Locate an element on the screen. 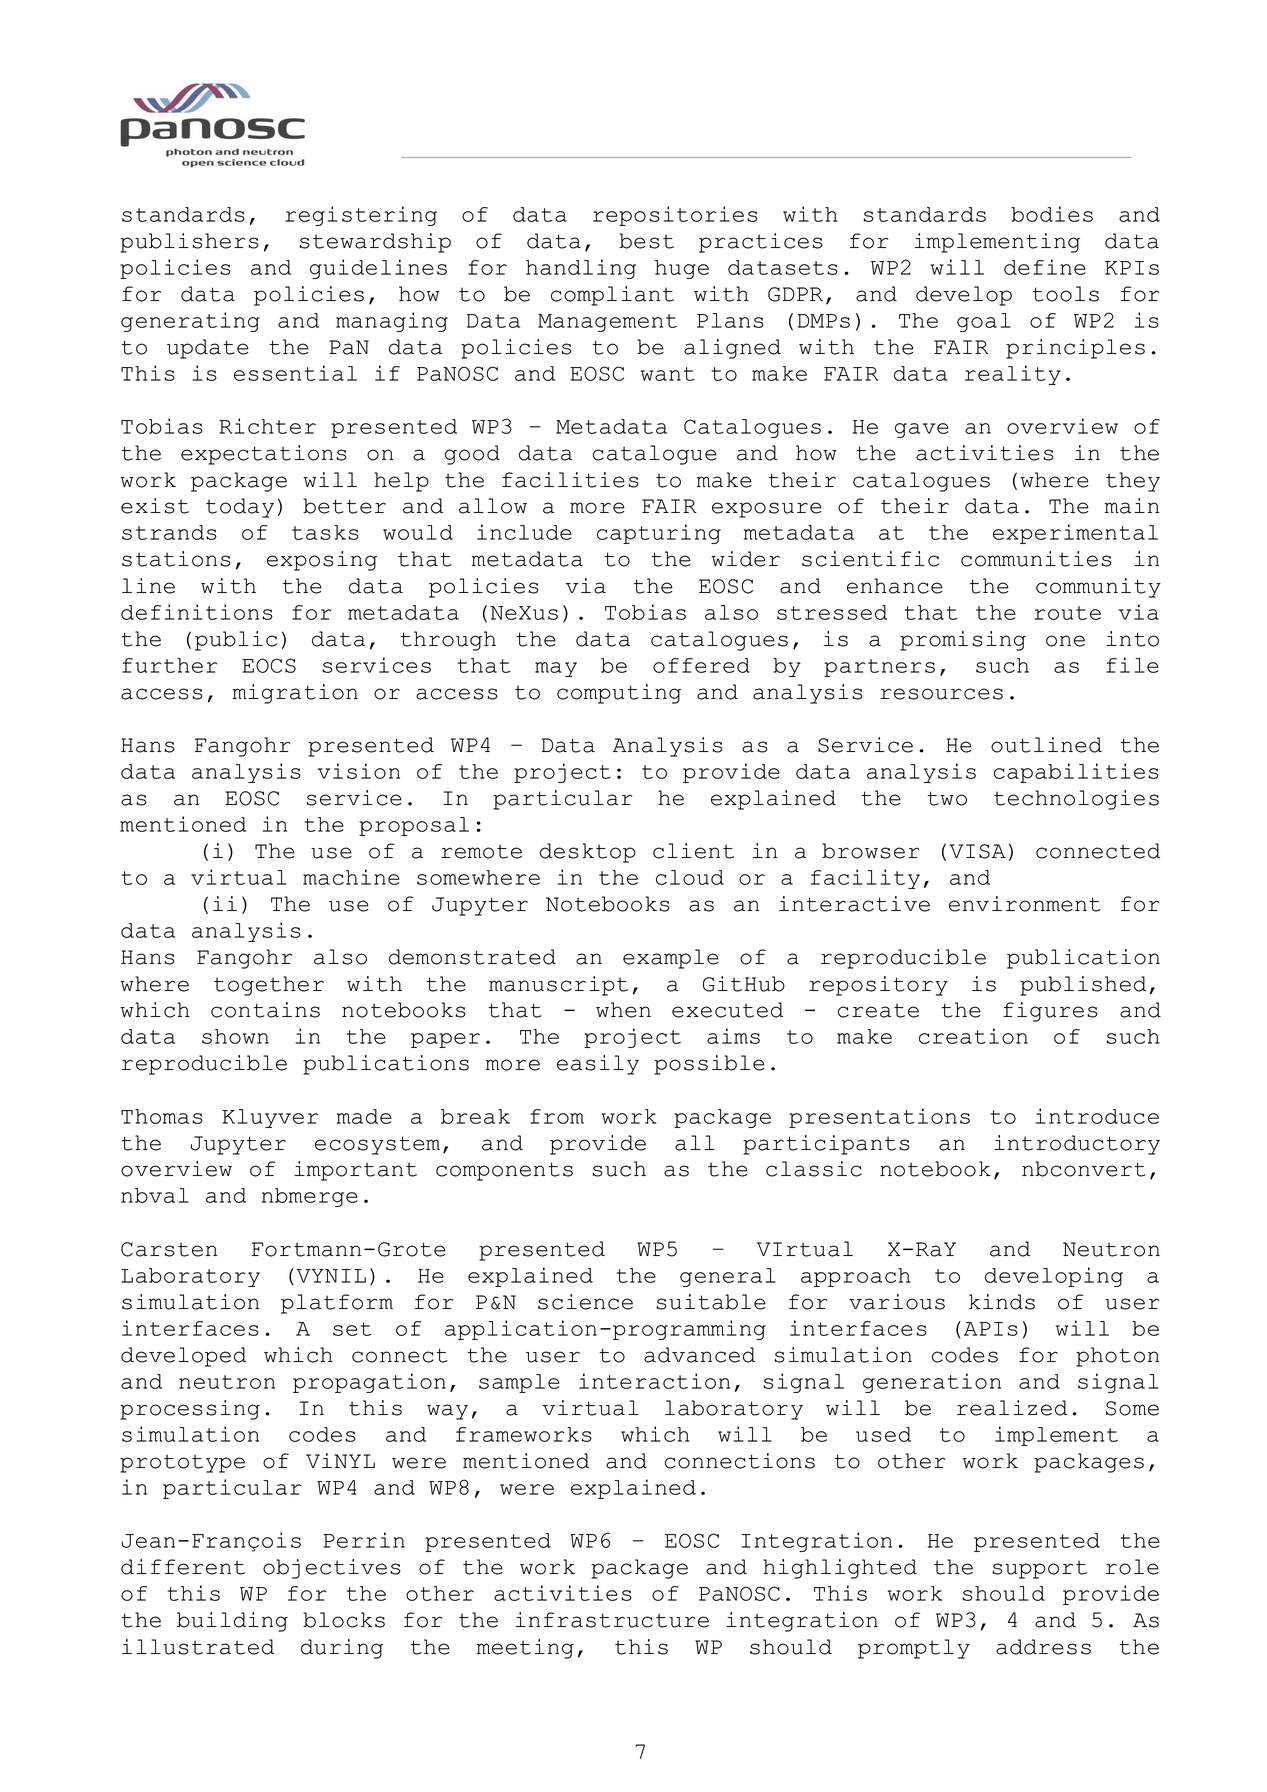 This screenshot has width=1267, height=1792. infrastructure is located at coordinates (612, 1620).
